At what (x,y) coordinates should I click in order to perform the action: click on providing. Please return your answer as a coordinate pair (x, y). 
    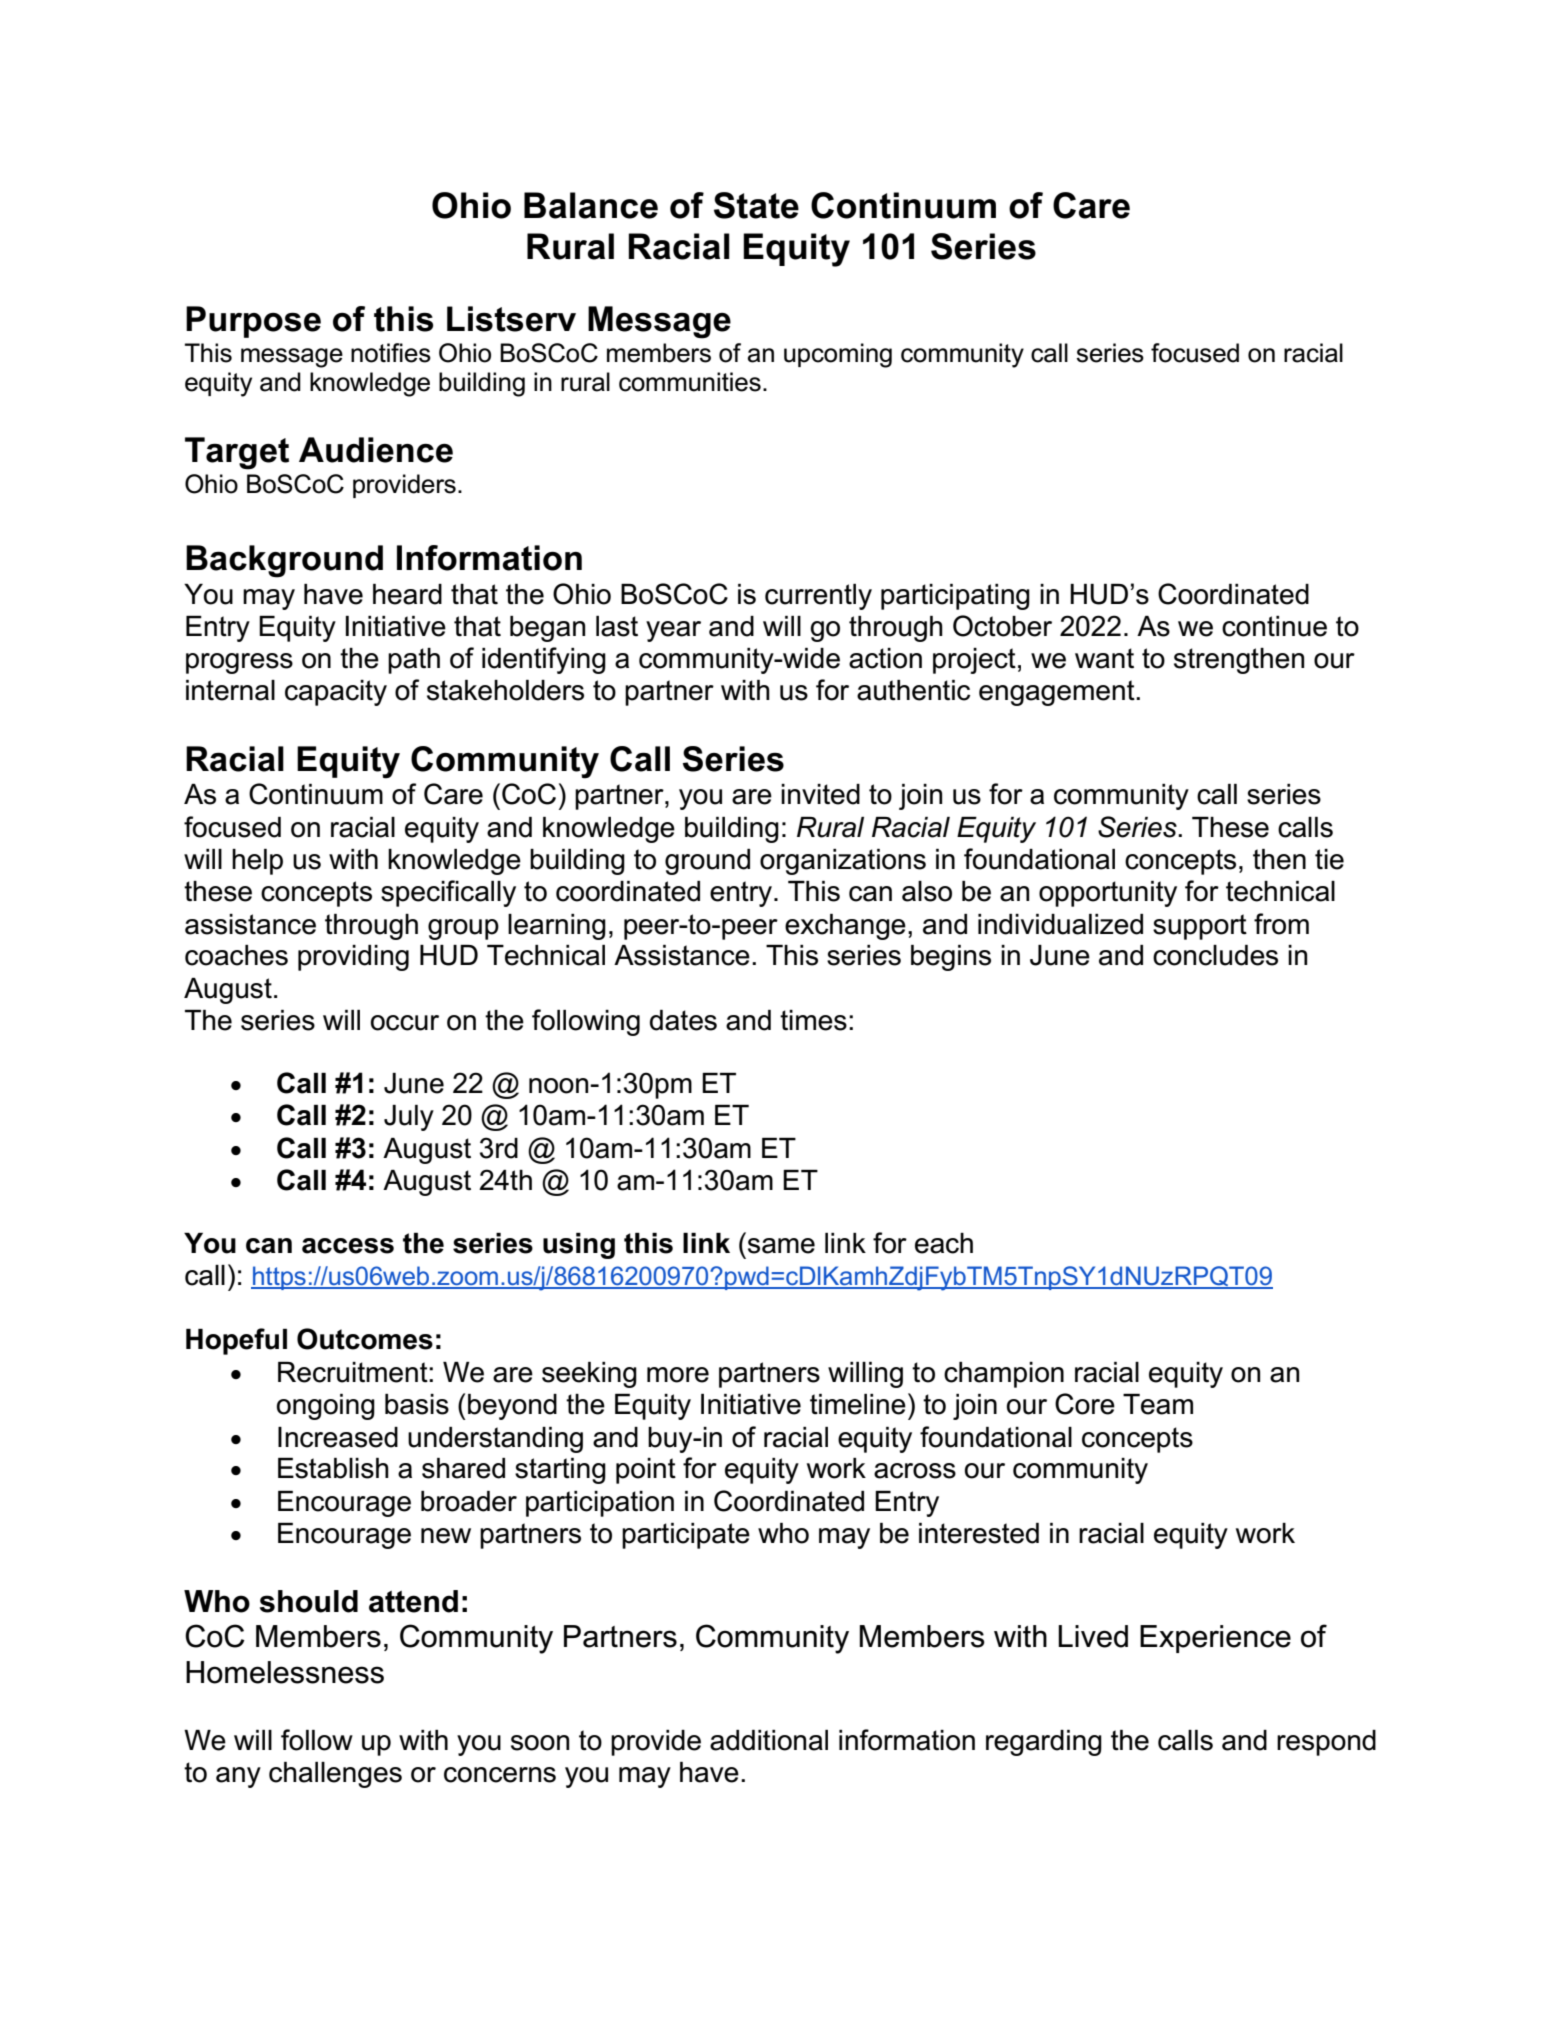
    Looking at the image, I should click on (353, 958).
